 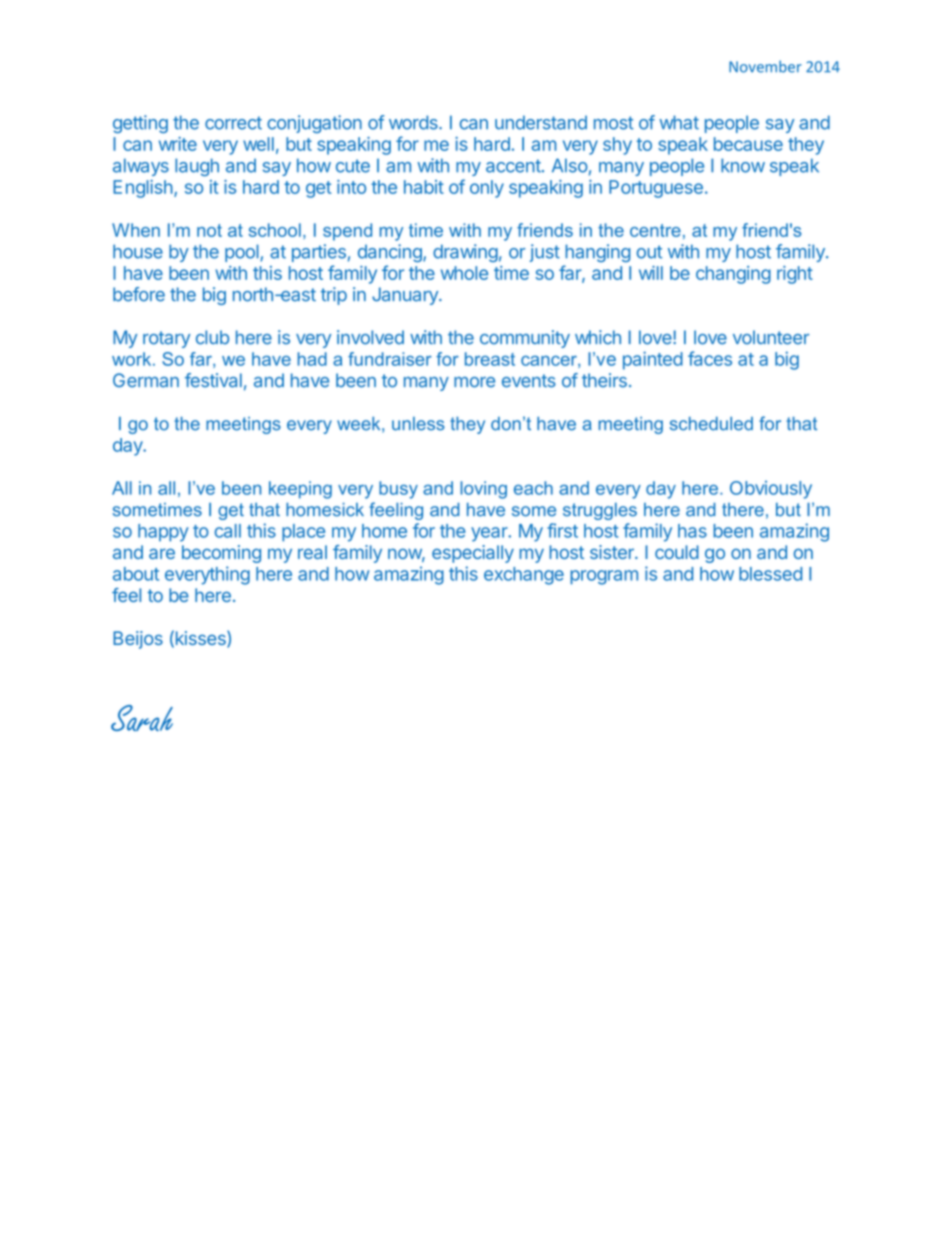 What do you see at coordinates (300, 490) in the screenshot?
I see `keeping` at bounding box center [300, 490].
